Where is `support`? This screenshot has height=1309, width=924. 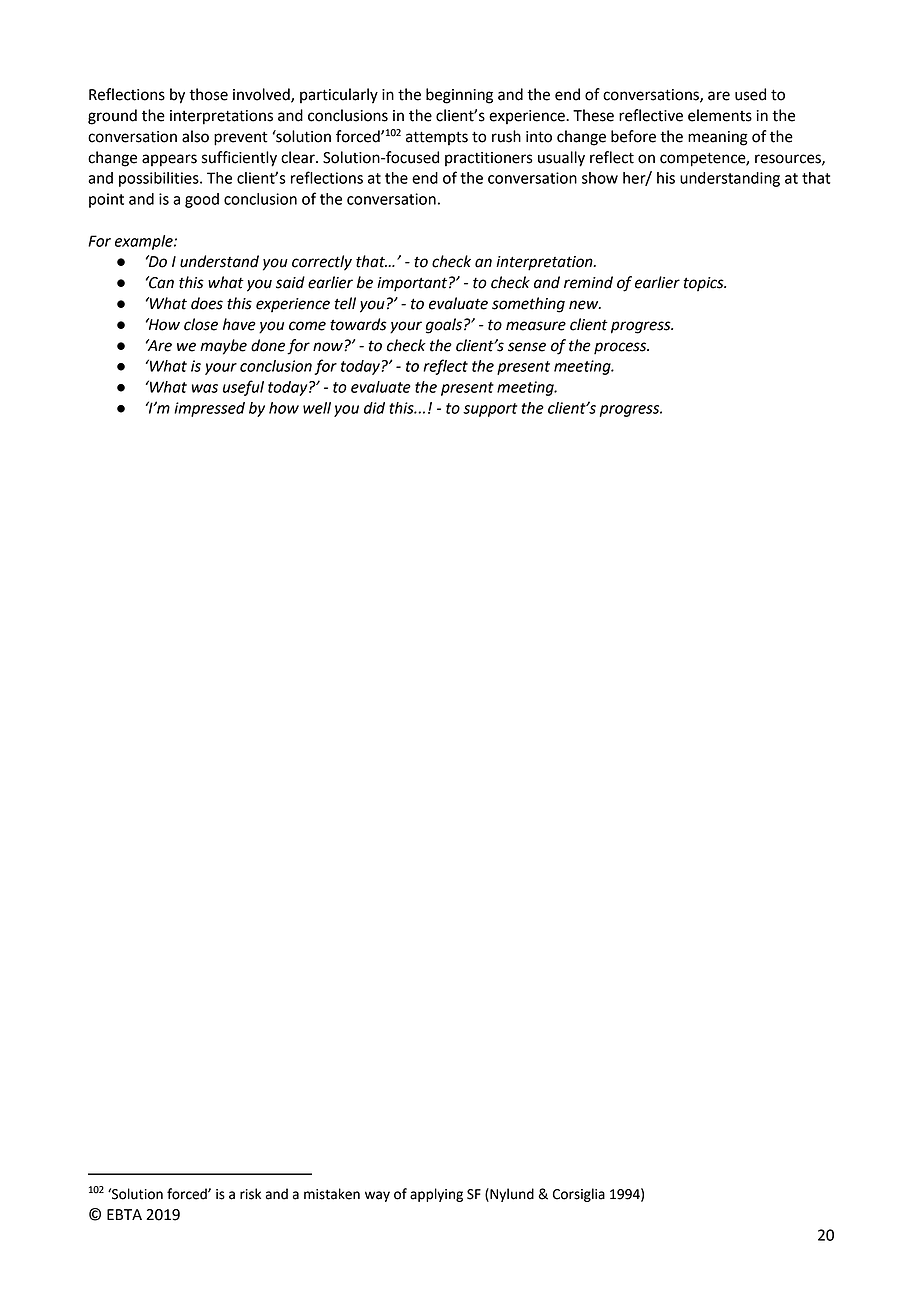 support is located at coordinates (490, 410).
